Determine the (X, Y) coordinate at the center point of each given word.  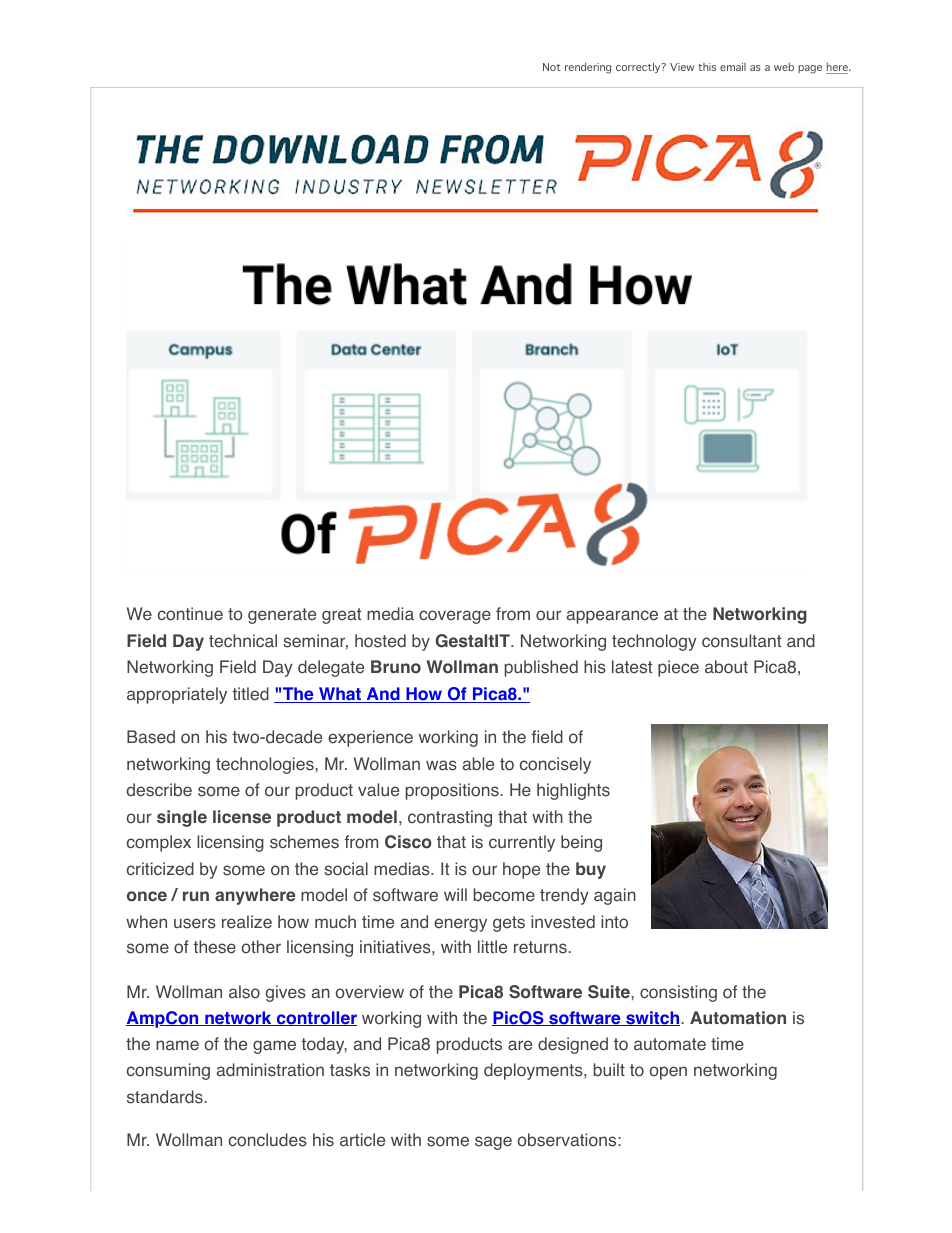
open (668, 1073)
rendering (588, 68)
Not (552, 67)
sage (493, 1143)
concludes (268, 1140)
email (733, 67)
